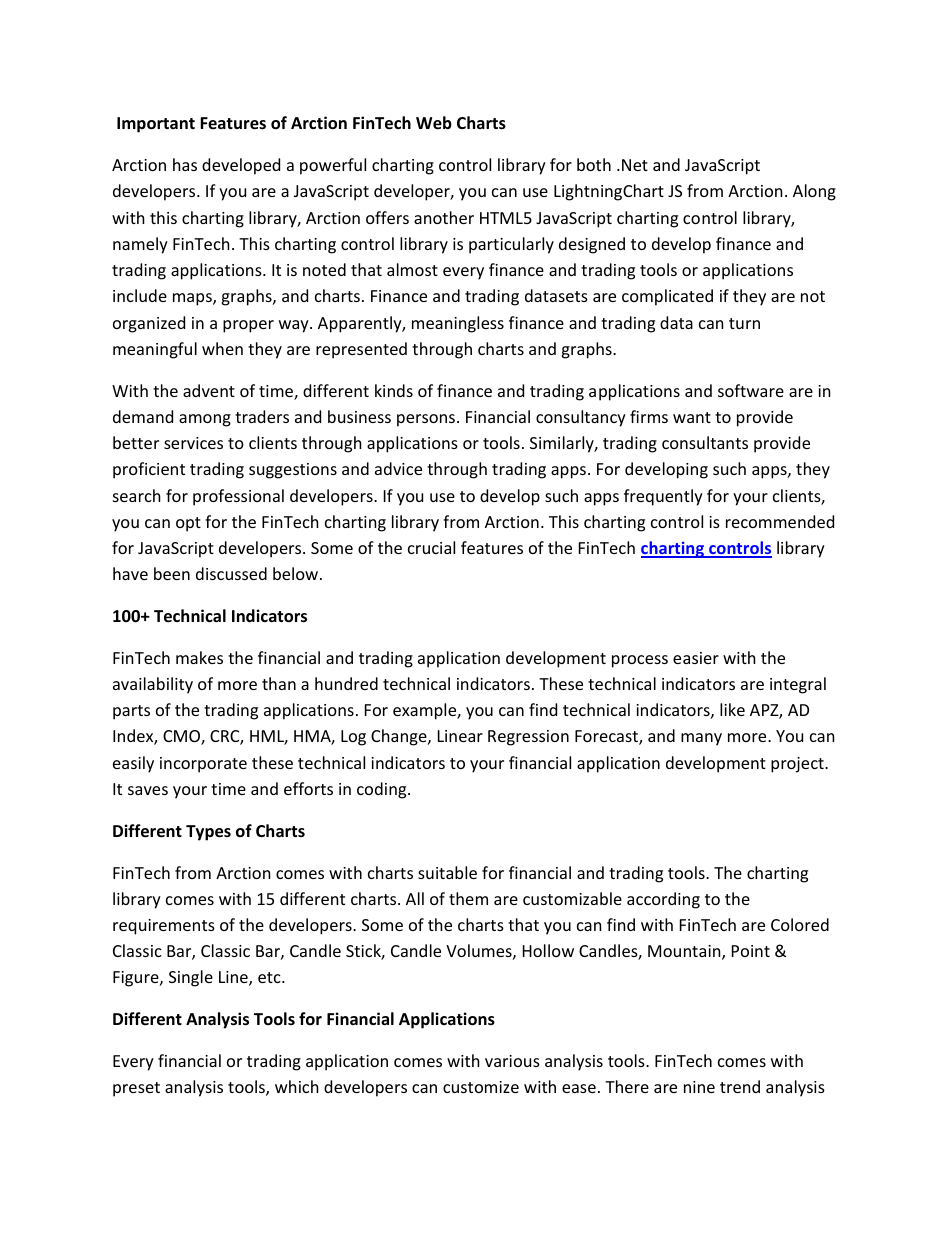 The width and height of the image is (952, 1233). I want to click on has, so click(185, 164).
